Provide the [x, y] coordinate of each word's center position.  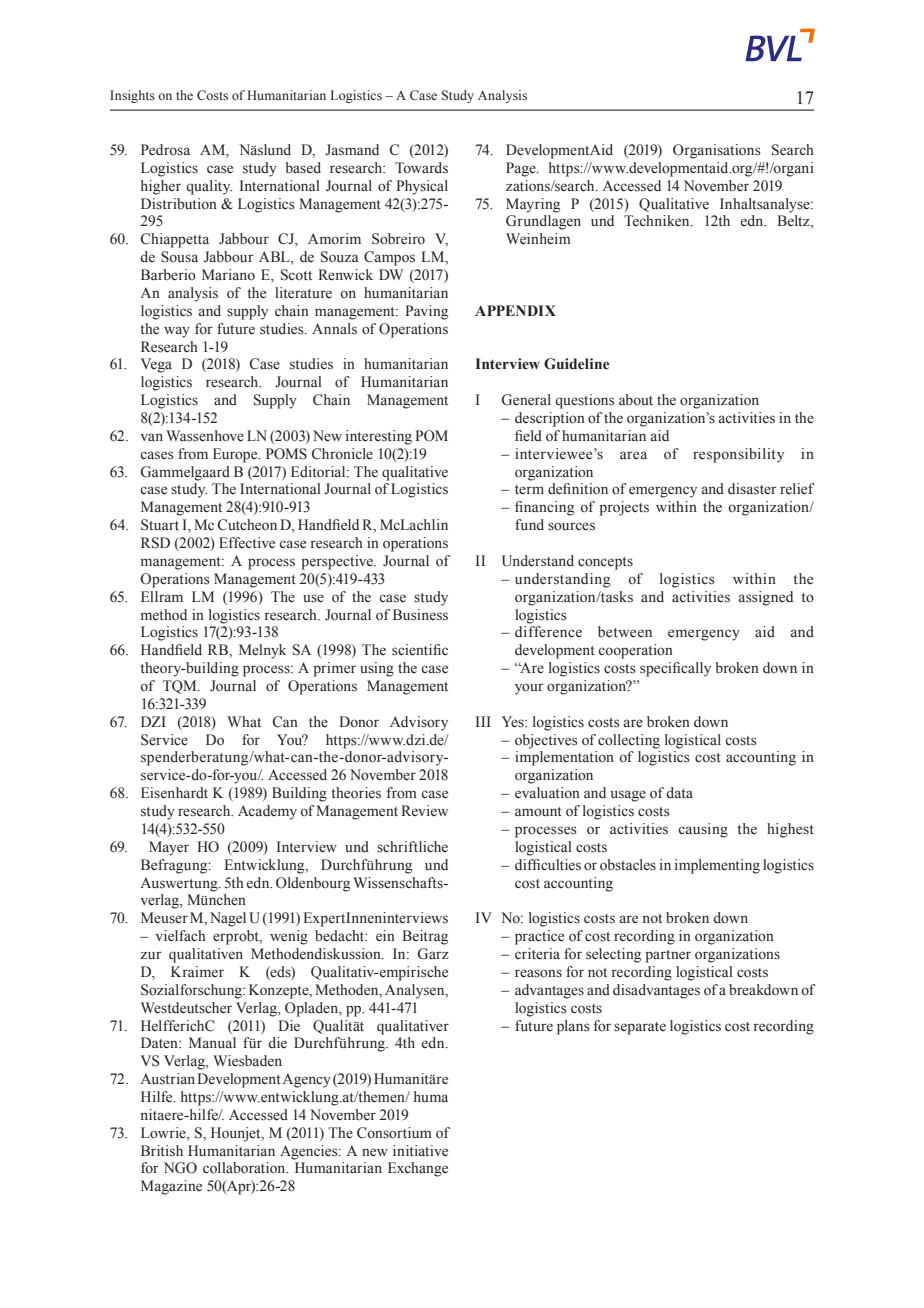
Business [420, 615]
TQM [180, 687]
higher [161, 187]
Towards [421, 168]
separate [640, 1028]
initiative [420, 1151]
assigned [766, 598]
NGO [180, 1168]
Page [522, 169]
